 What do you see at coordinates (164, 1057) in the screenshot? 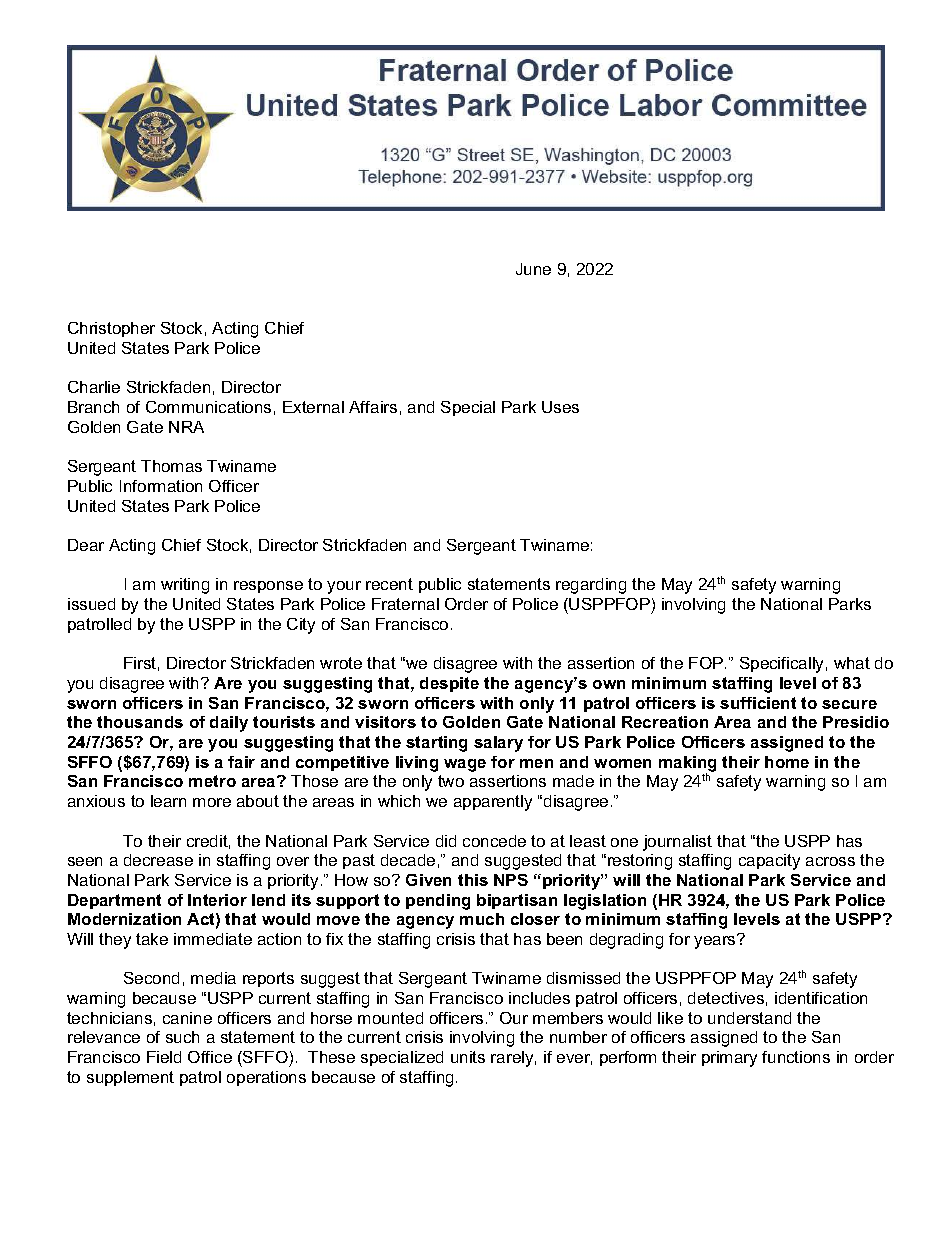
I see `Field` at bounding box center [164, 1057].
